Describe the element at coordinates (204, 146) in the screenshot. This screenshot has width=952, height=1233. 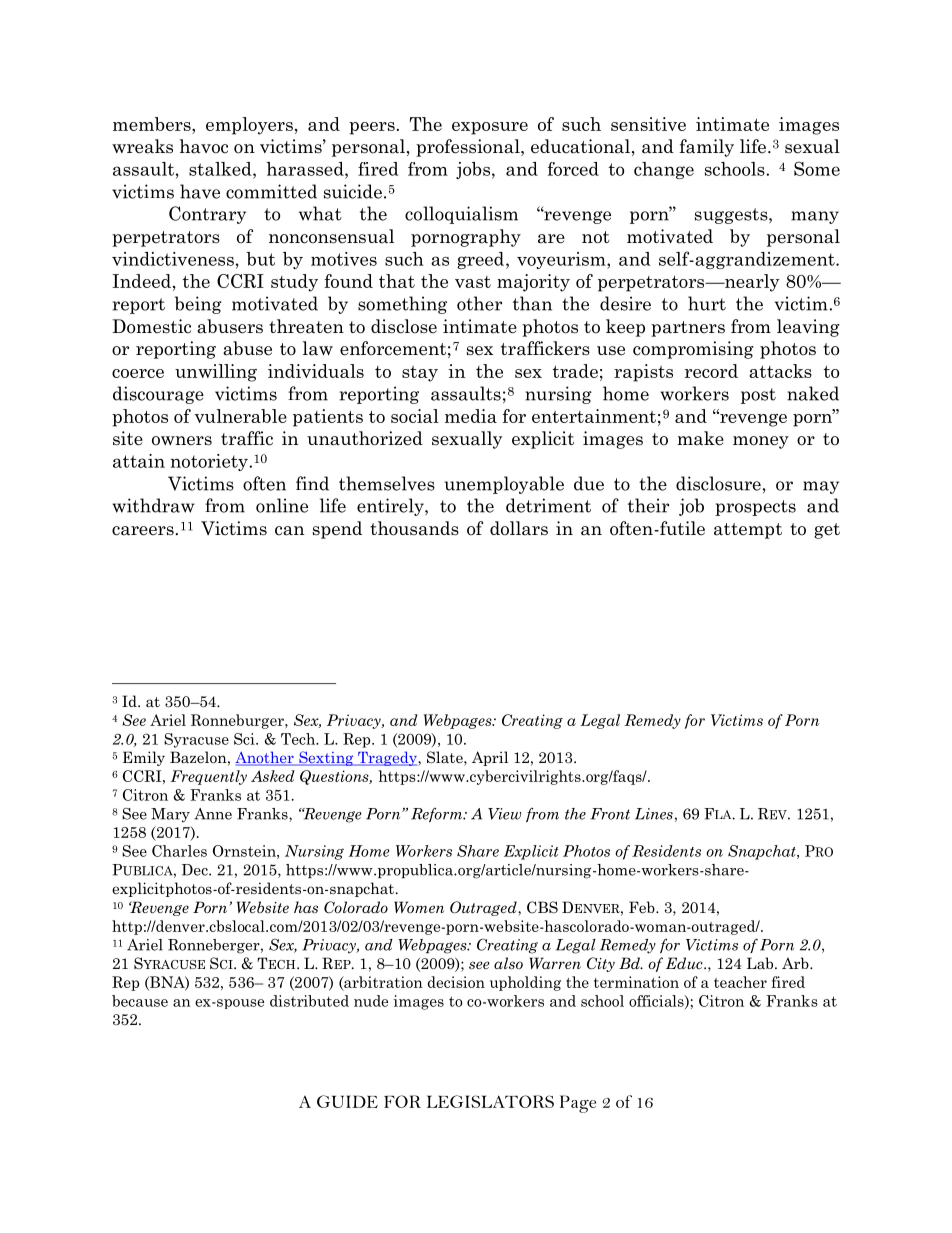
I see `havoc` at that location.
